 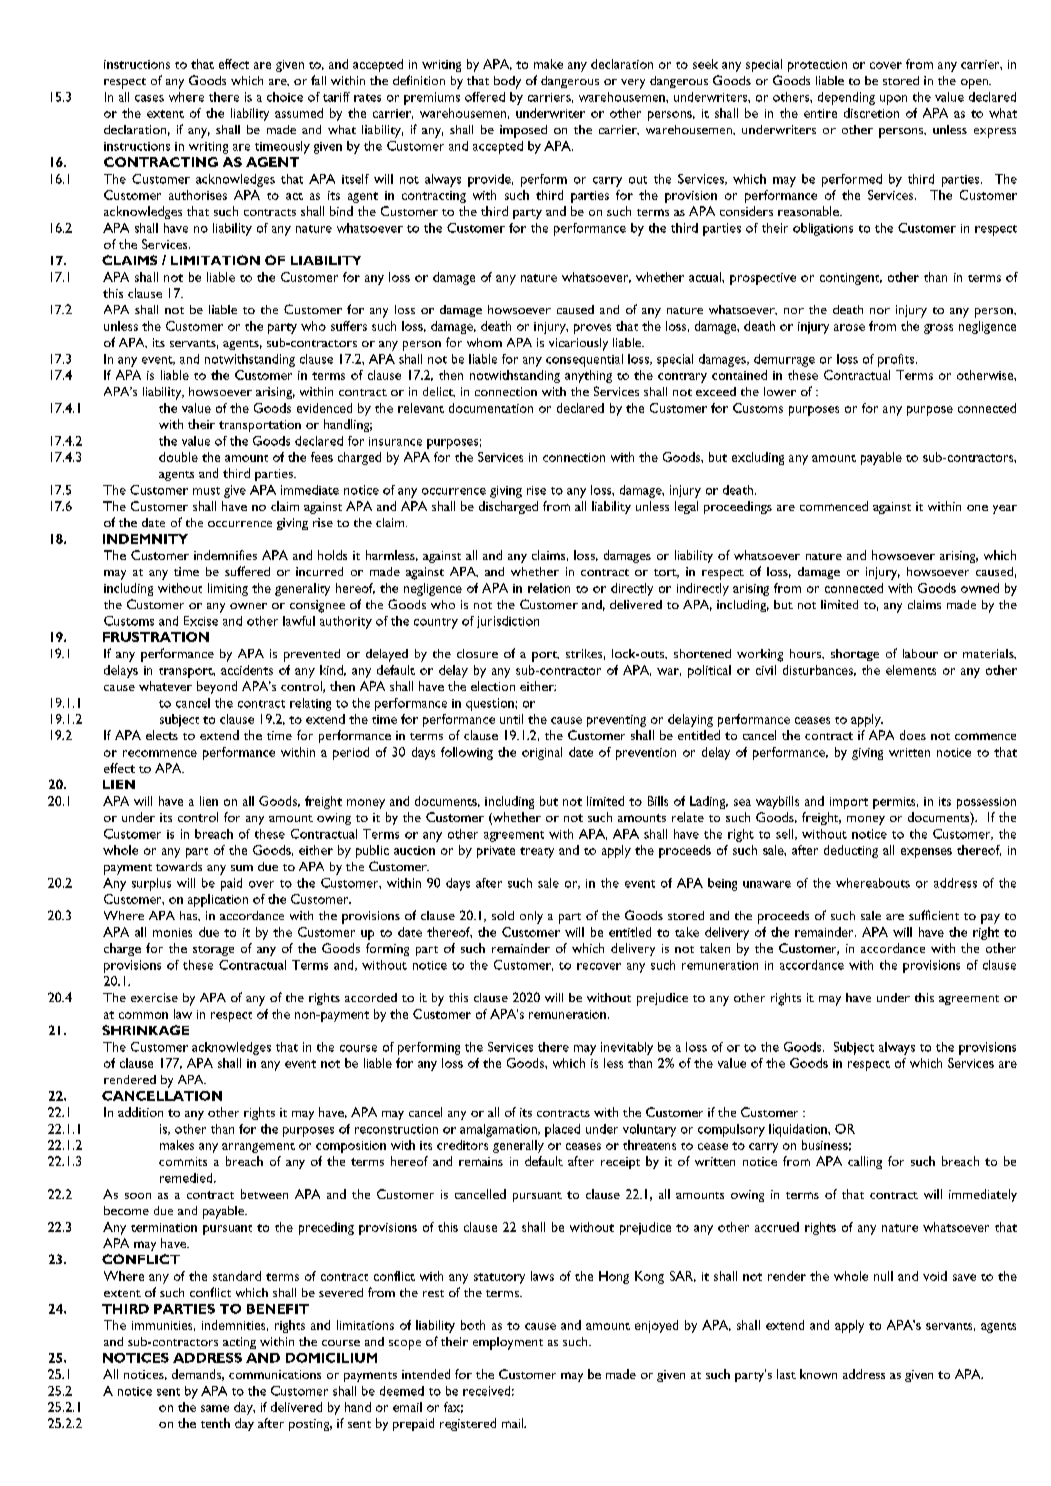 What do you see at coordinates (215, 1408) in the screenshot?
I see `same` at bounding box center [215, 1408].
